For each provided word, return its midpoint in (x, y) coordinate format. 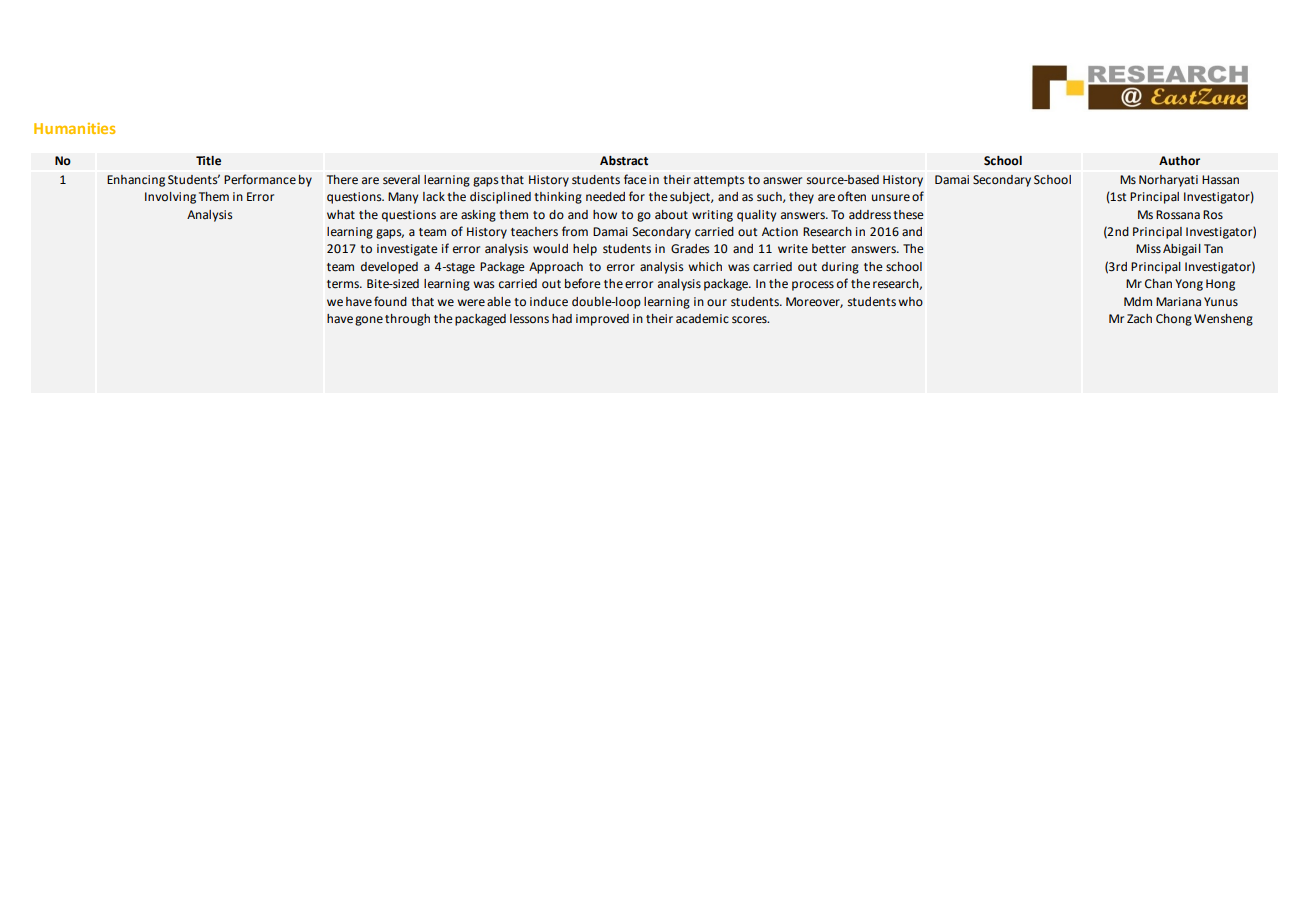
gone (369, 321)
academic (702, 319)
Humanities (75, 128)
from (575, 231)
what (341, 215)
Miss (1148, 248)
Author (1179, 161)
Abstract (624, 161)
